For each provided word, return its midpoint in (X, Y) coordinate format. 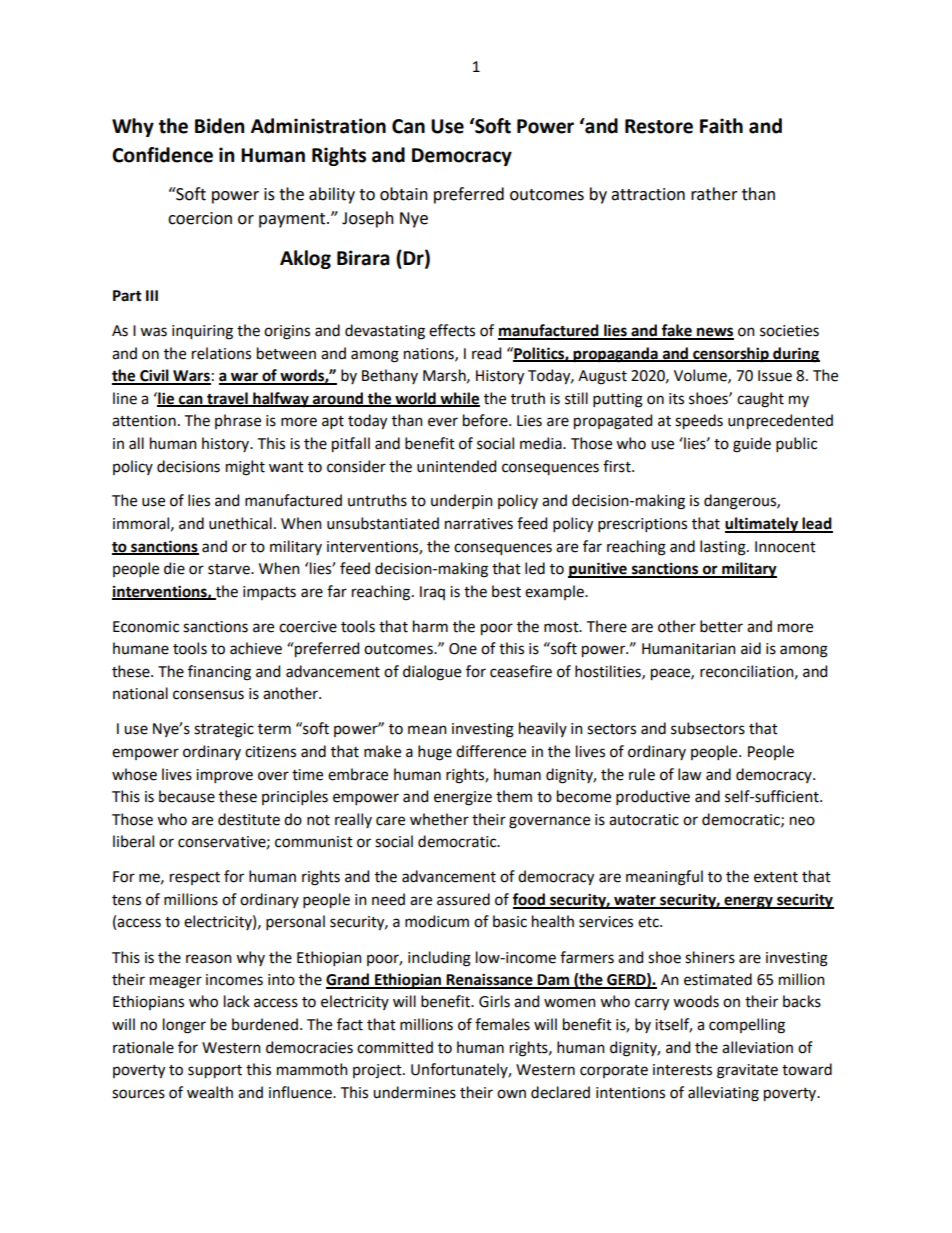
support (215, 1072)
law (689, 774)
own (511, 1094)
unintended (456, 466)
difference (491, 751)
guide (752, 445)
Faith (721, 126)
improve (224, 776)
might (245, 468)
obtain (404, 194)
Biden (219, 126)
